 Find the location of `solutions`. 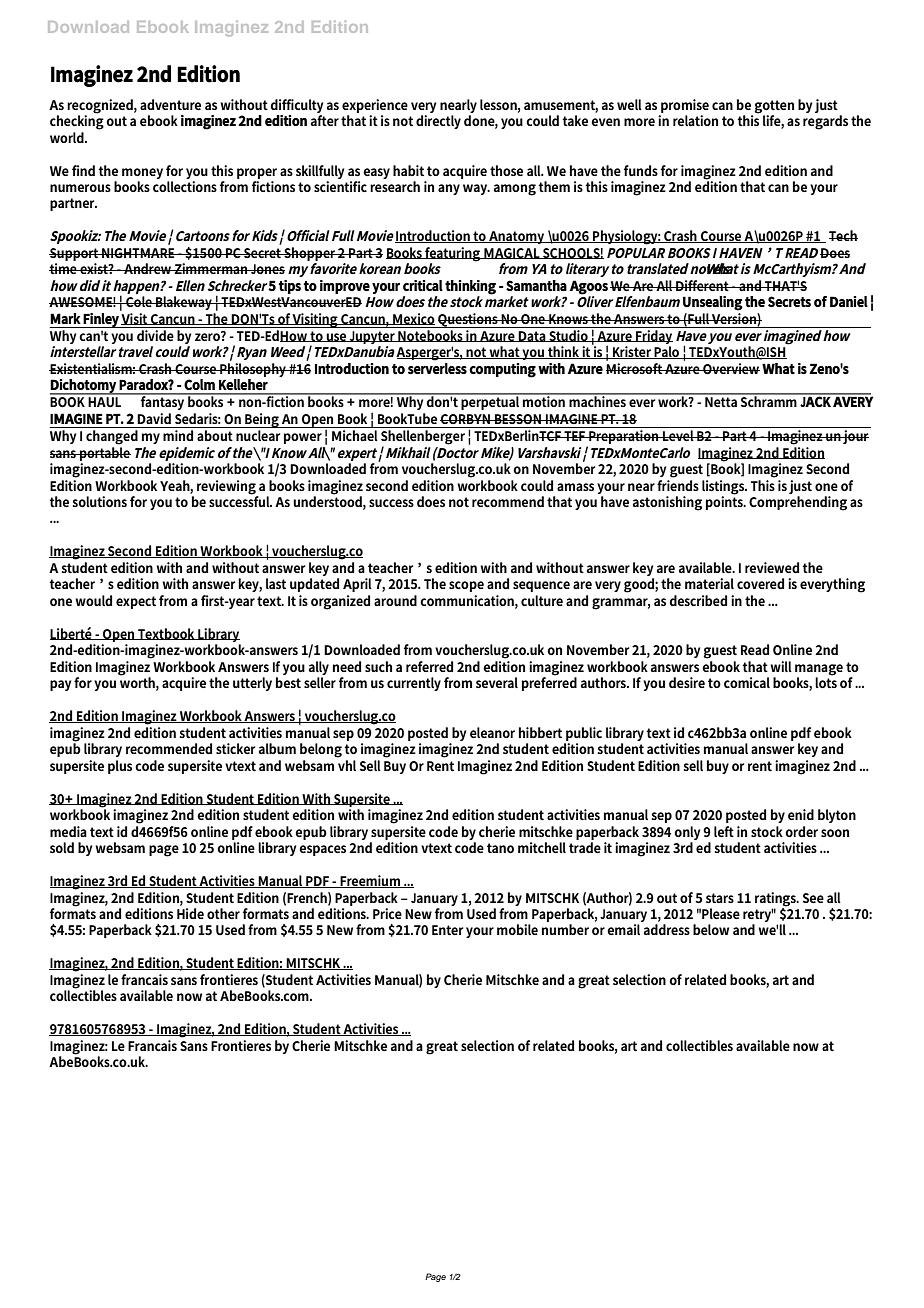

solutions is located at coordinates (100, 501).
